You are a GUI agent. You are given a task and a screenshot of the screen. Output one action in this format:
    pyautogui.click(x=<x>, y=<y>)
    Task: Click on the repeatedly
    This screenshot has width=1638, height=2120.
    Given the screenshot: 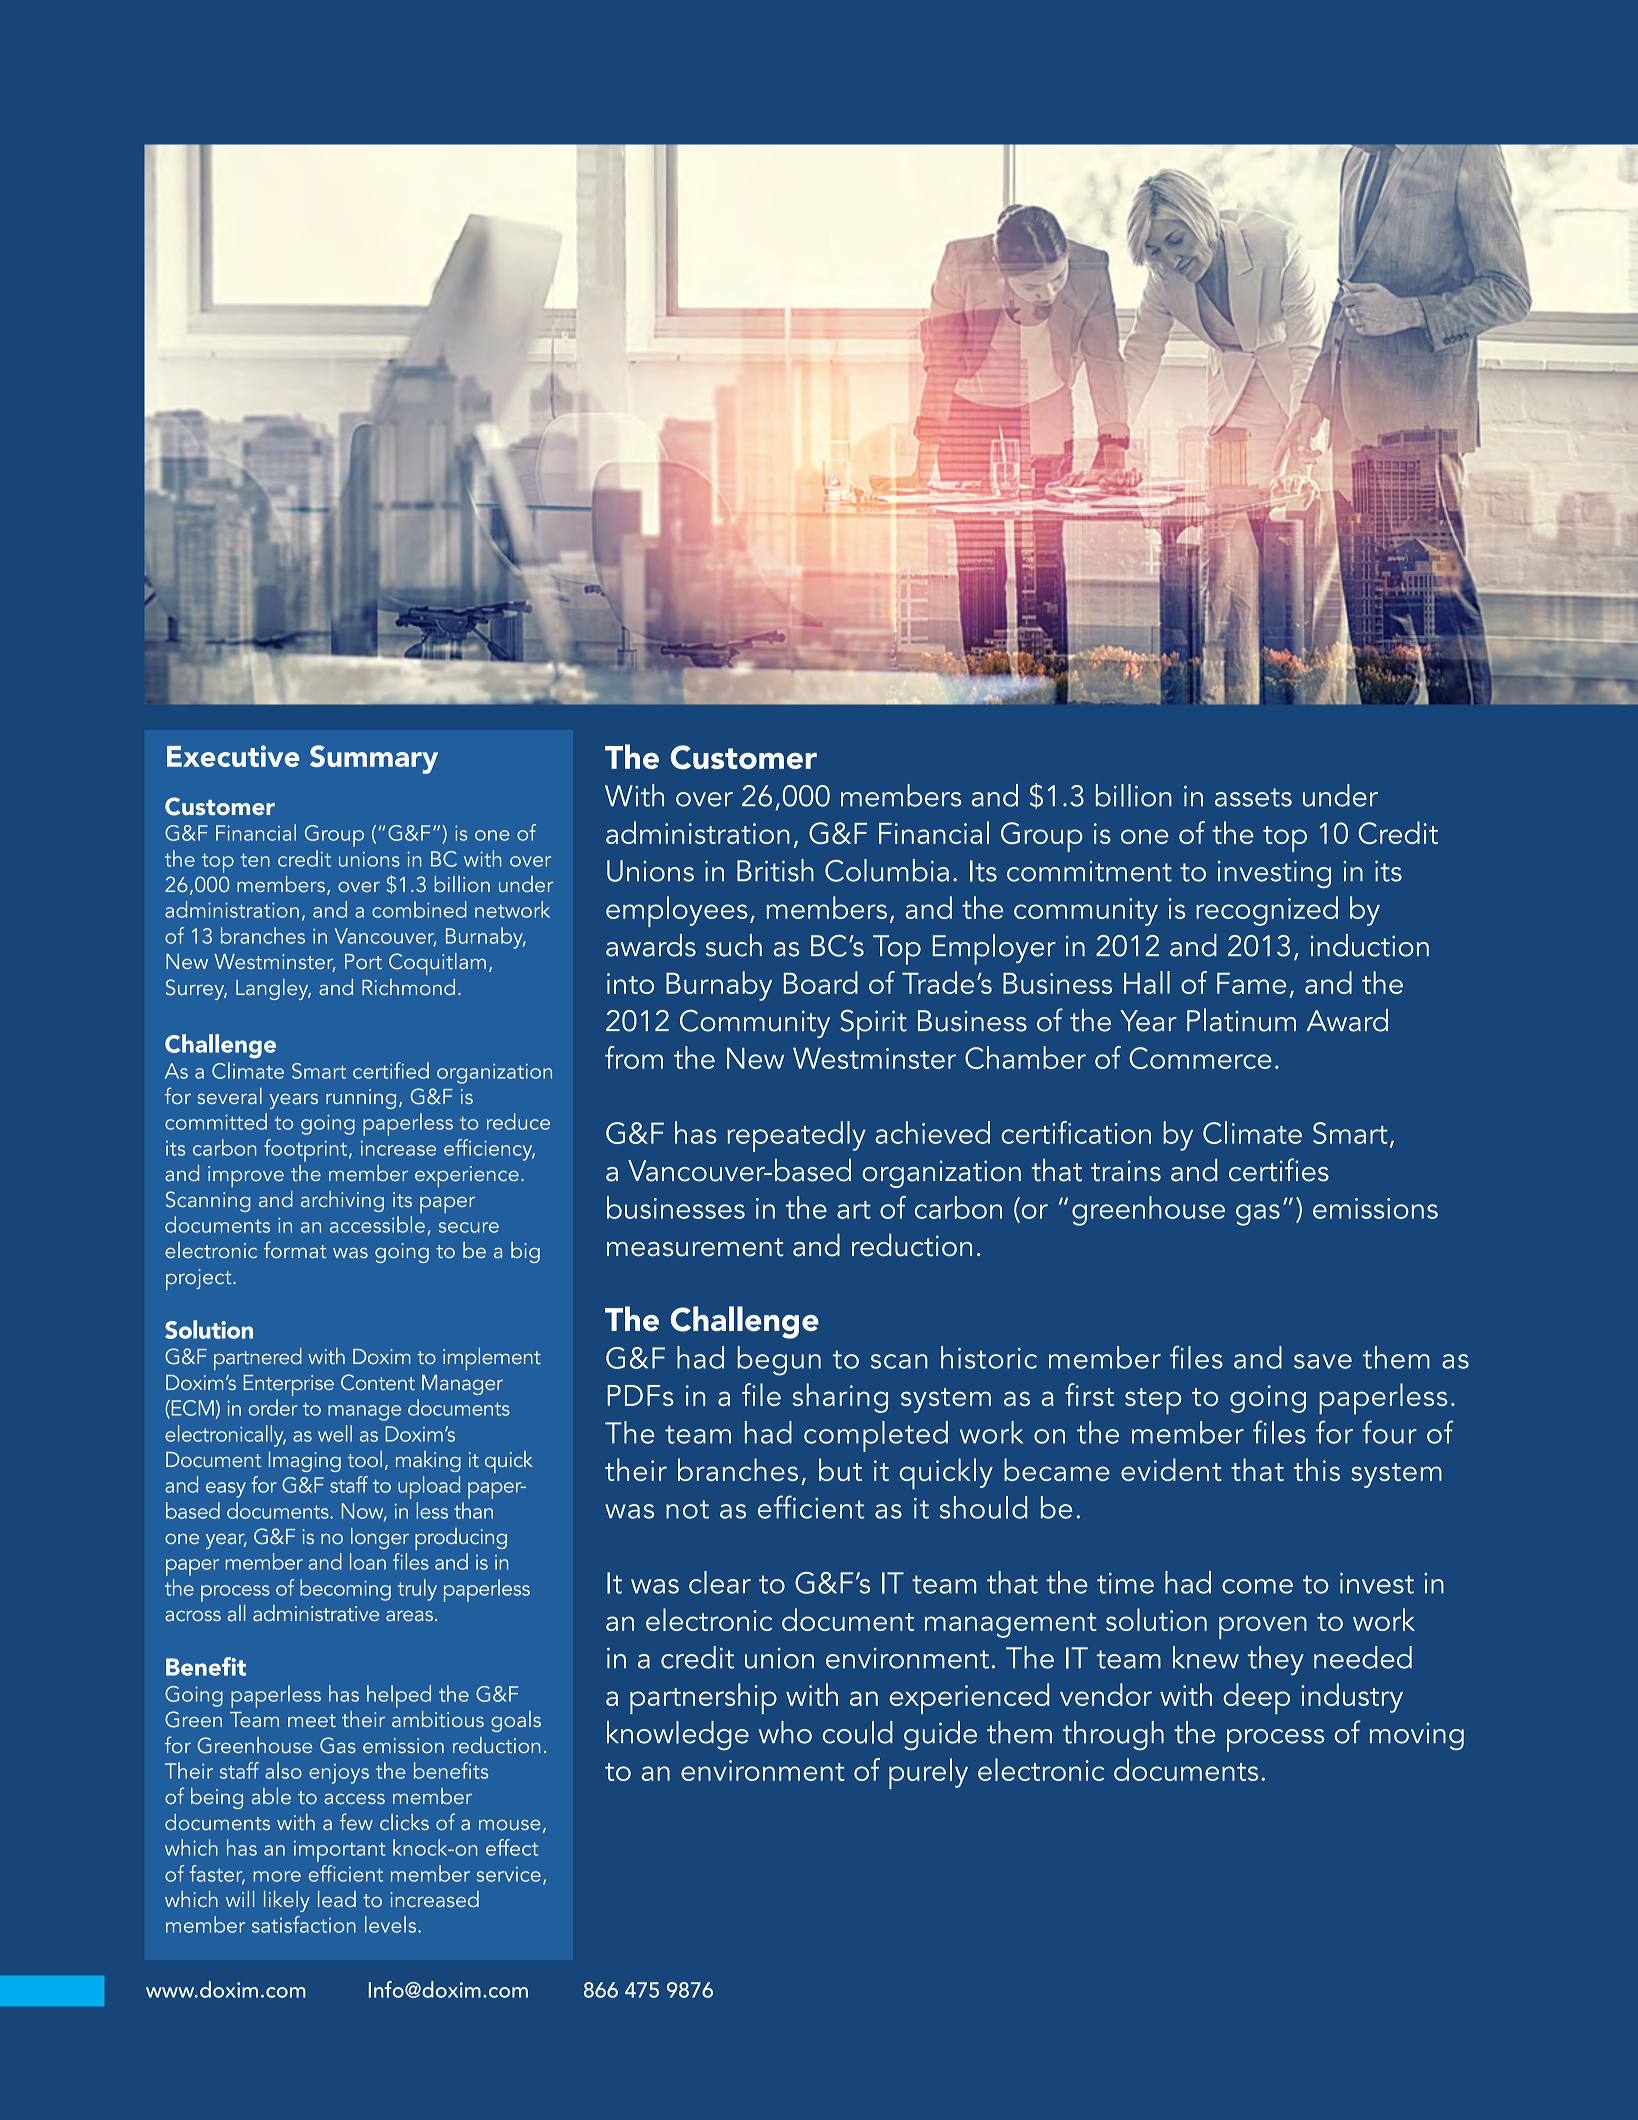 What is the action you would take?
    pyautogui.click(x=796, y=1136)
